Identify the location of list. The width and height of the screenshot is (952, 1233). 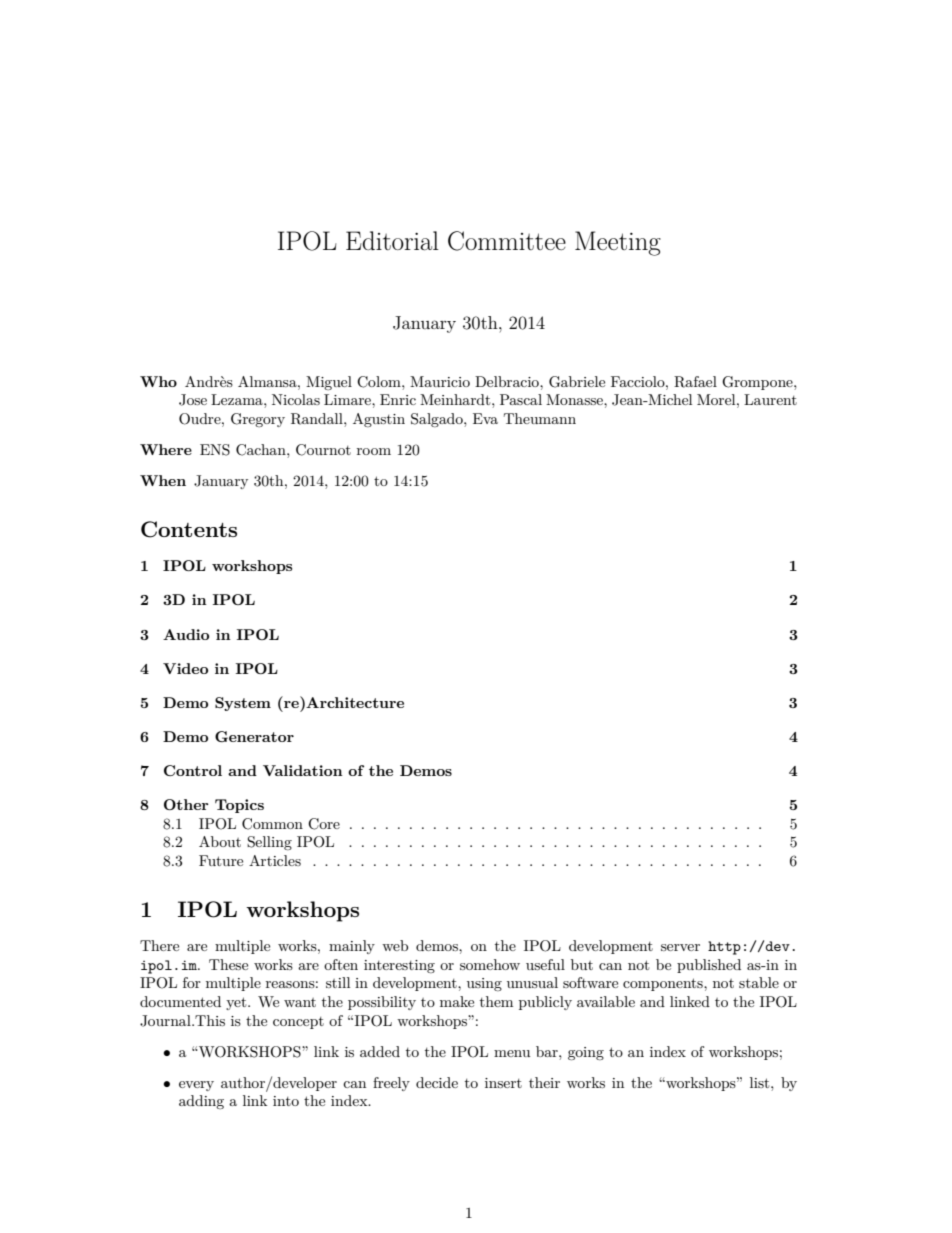
(761, 1082).
